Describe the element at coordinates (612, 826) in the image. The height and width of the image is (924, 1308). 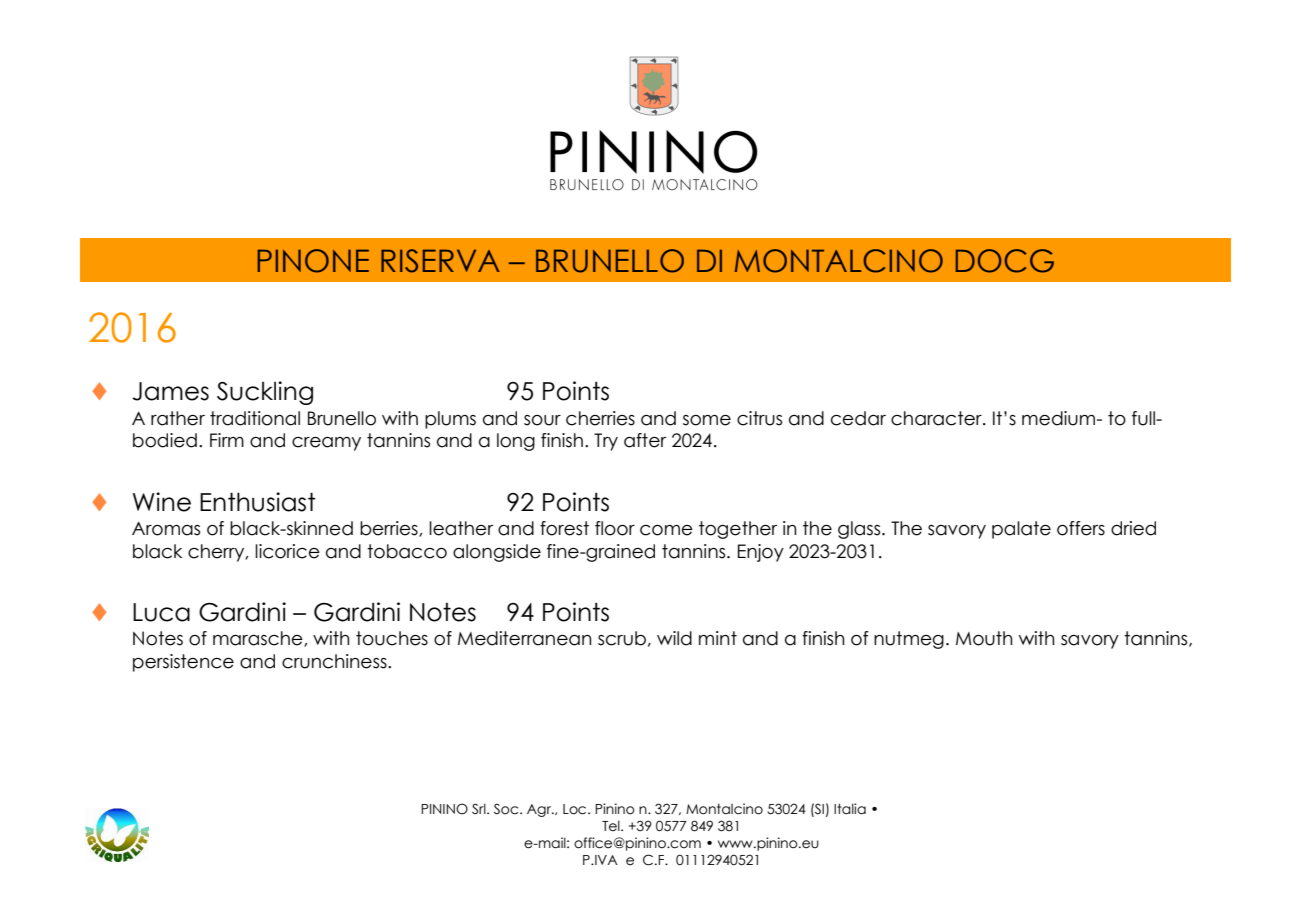
I see `Tel` at that location.
